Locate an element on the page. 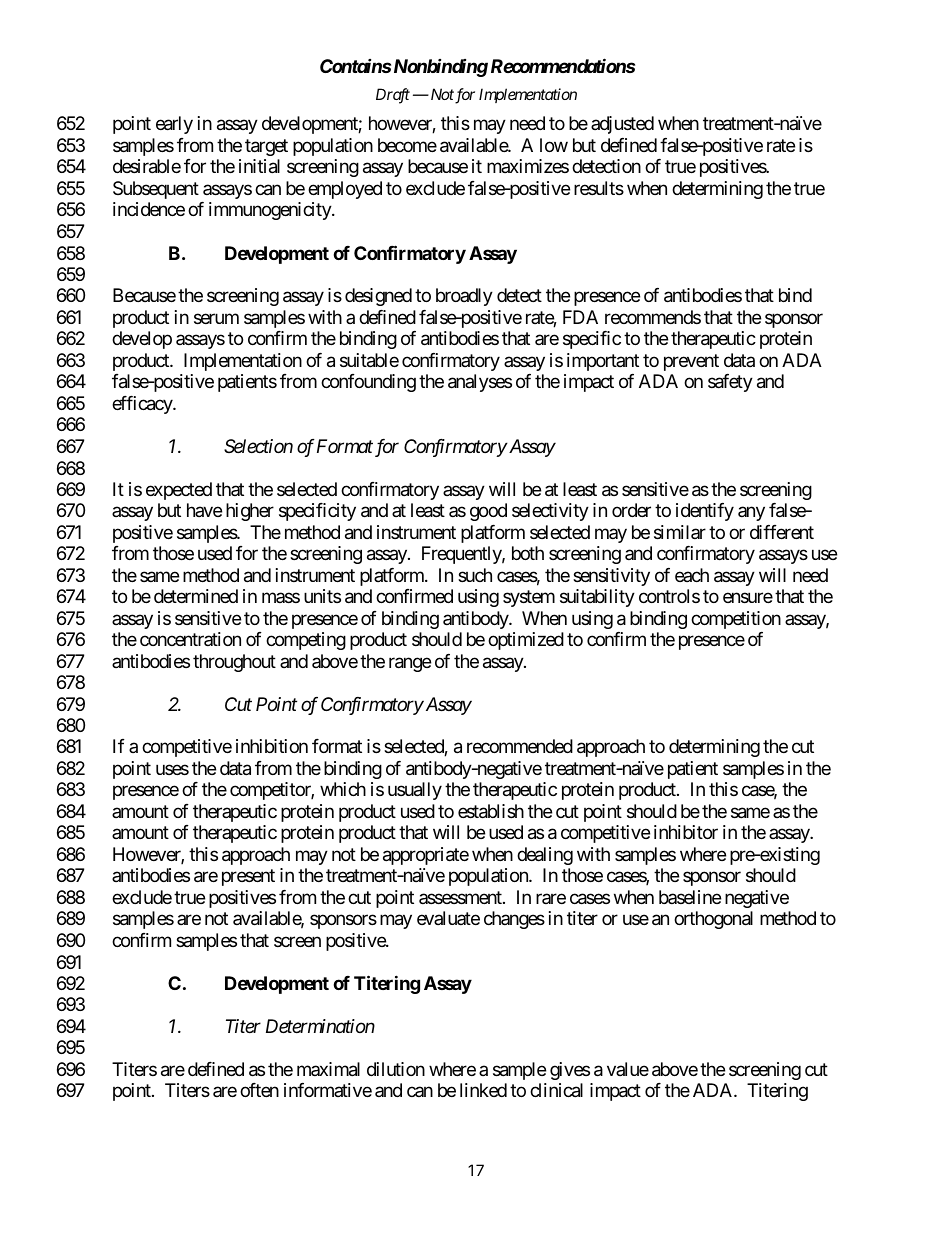 The image size is (952, 1233). linked is located at coordinates (483, 1090).
